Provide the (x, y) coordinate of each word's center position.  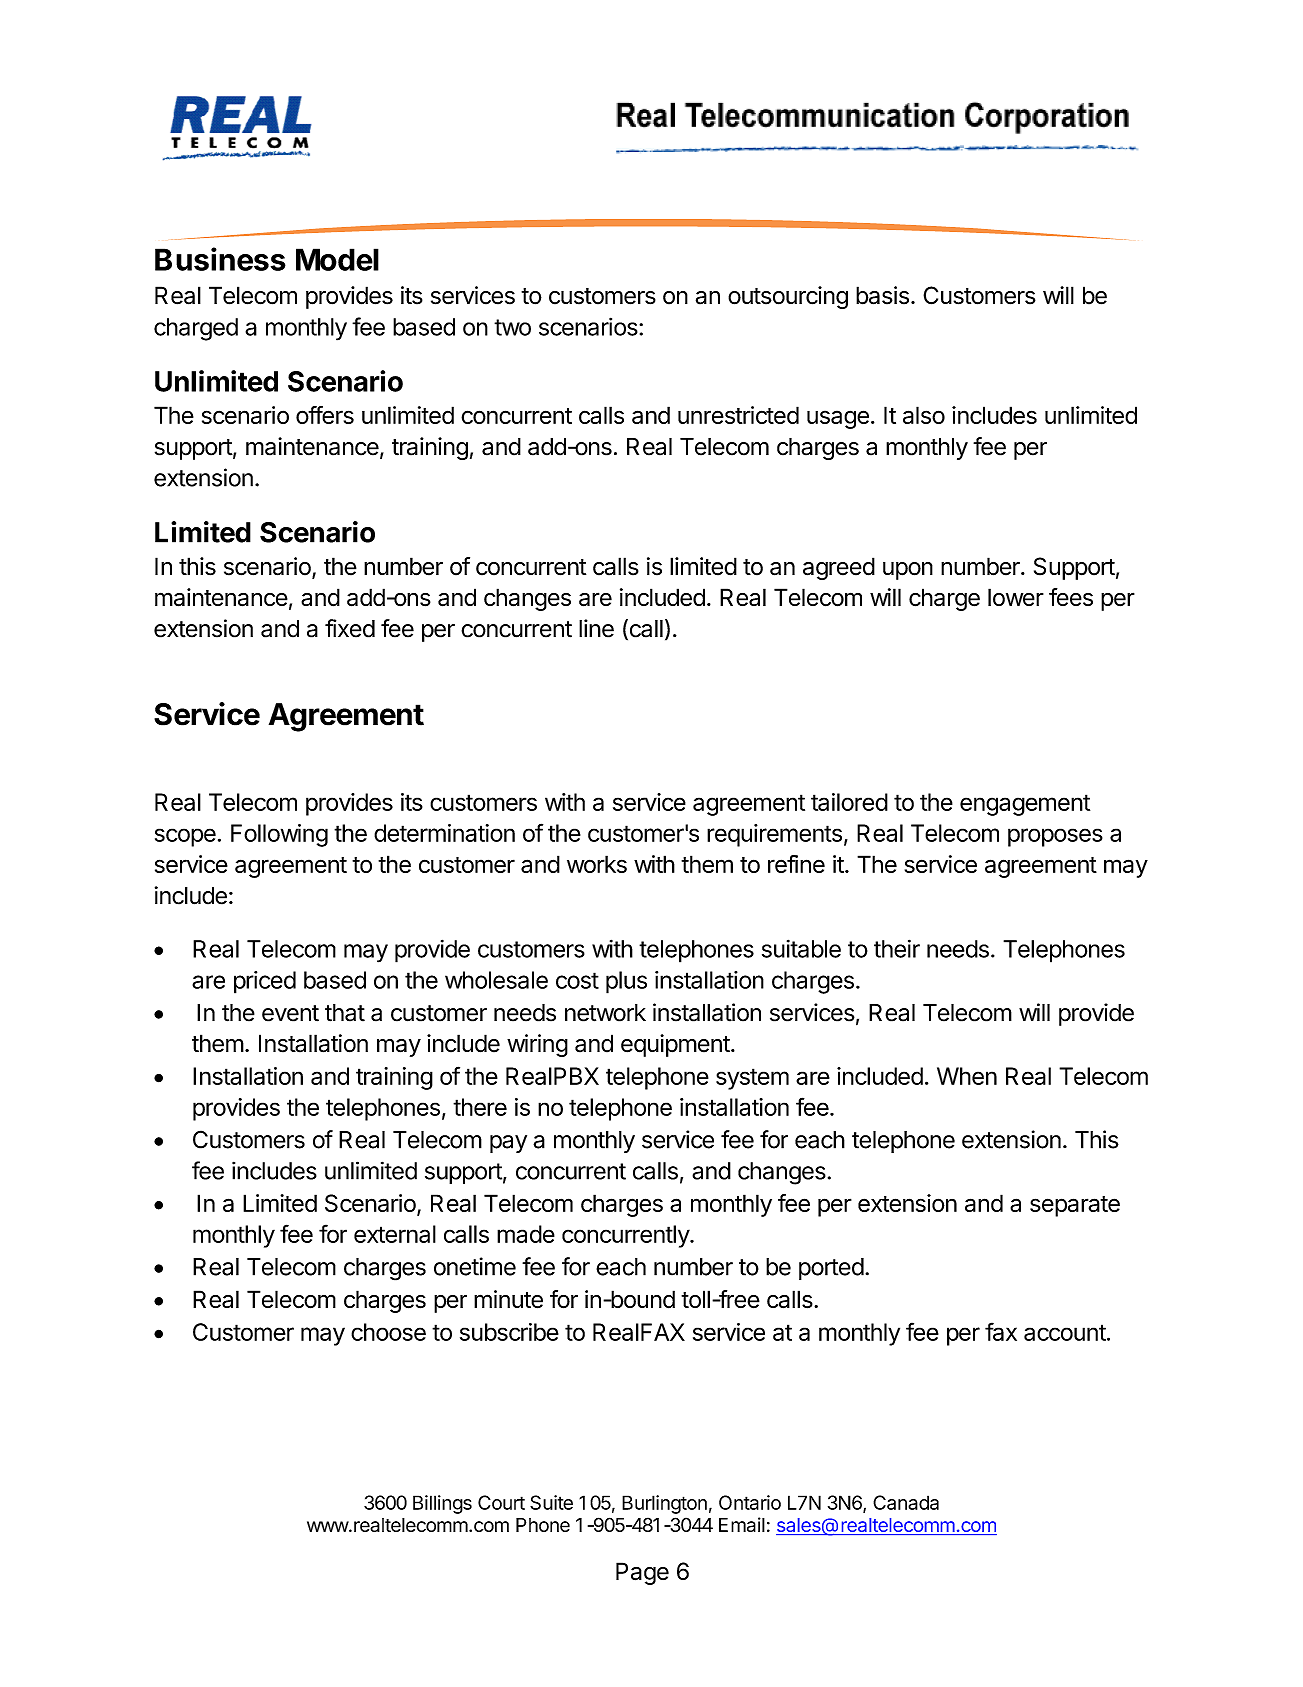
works (597, 864)
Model (337, 259)
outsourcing (788, 297)
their (897, 948)
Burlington (664, 1504)
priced (265, 982)
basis (882, 295)
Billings (442, 1504)
